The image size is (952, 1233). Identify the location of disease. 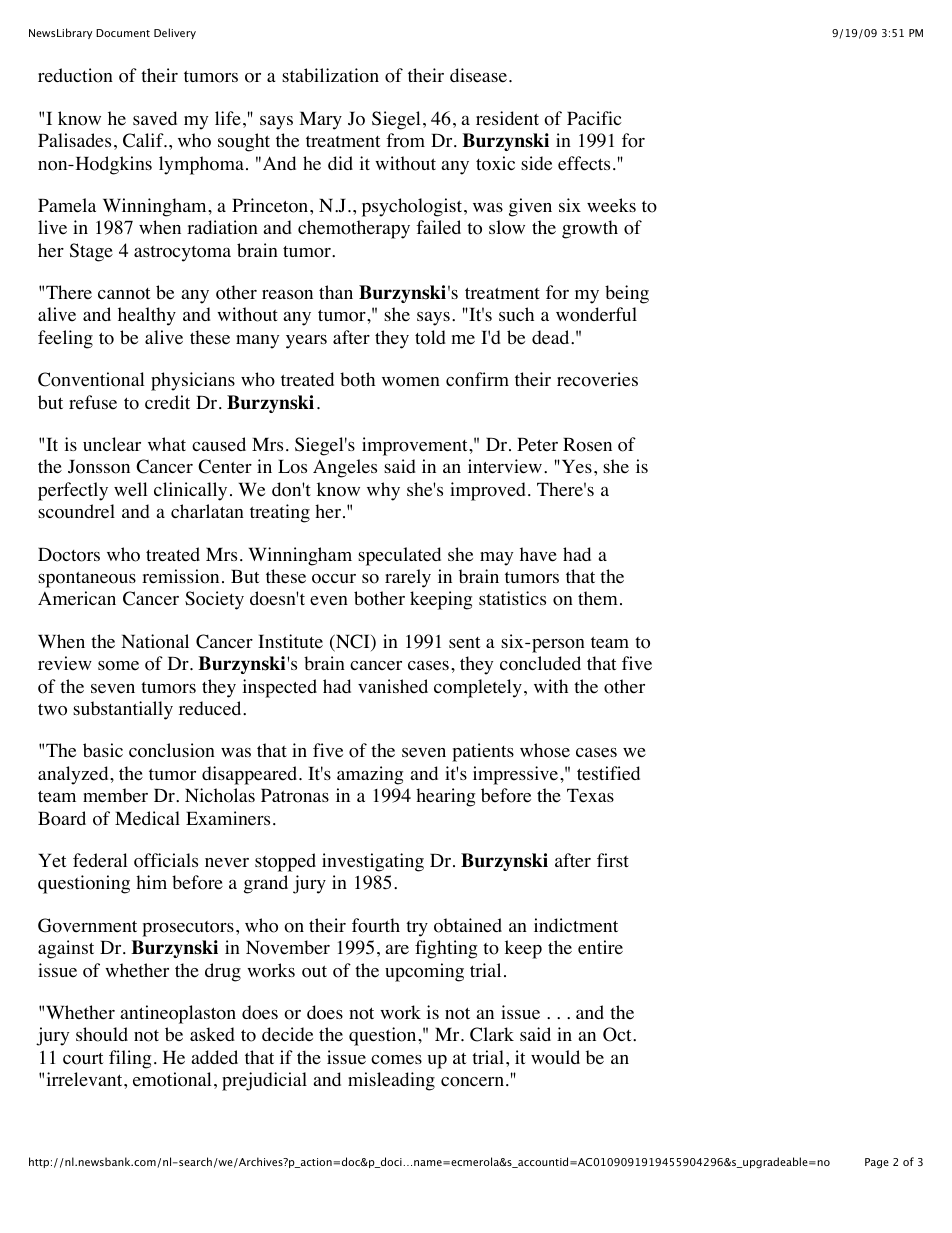
(478, 75).
